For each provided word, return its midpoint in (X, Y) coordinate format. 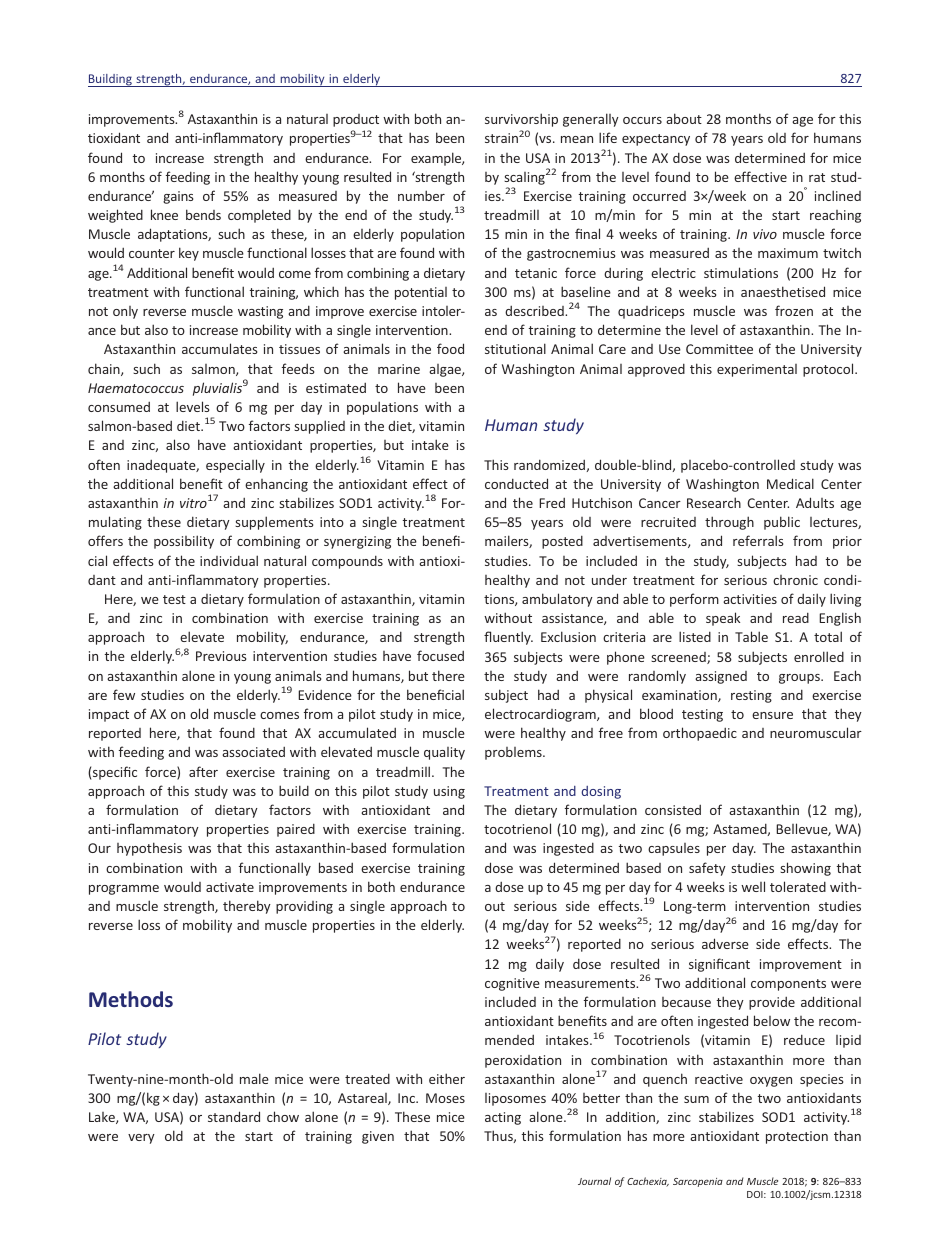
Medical (790, 483)
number (421, 195)
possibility (184, 542)
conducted (516, 483)
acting (503, 1118)
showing (805, 869)
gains (178, 197)
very (141, 1139)
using (449, 792)
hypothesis (149, 849)
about (684, 118)
